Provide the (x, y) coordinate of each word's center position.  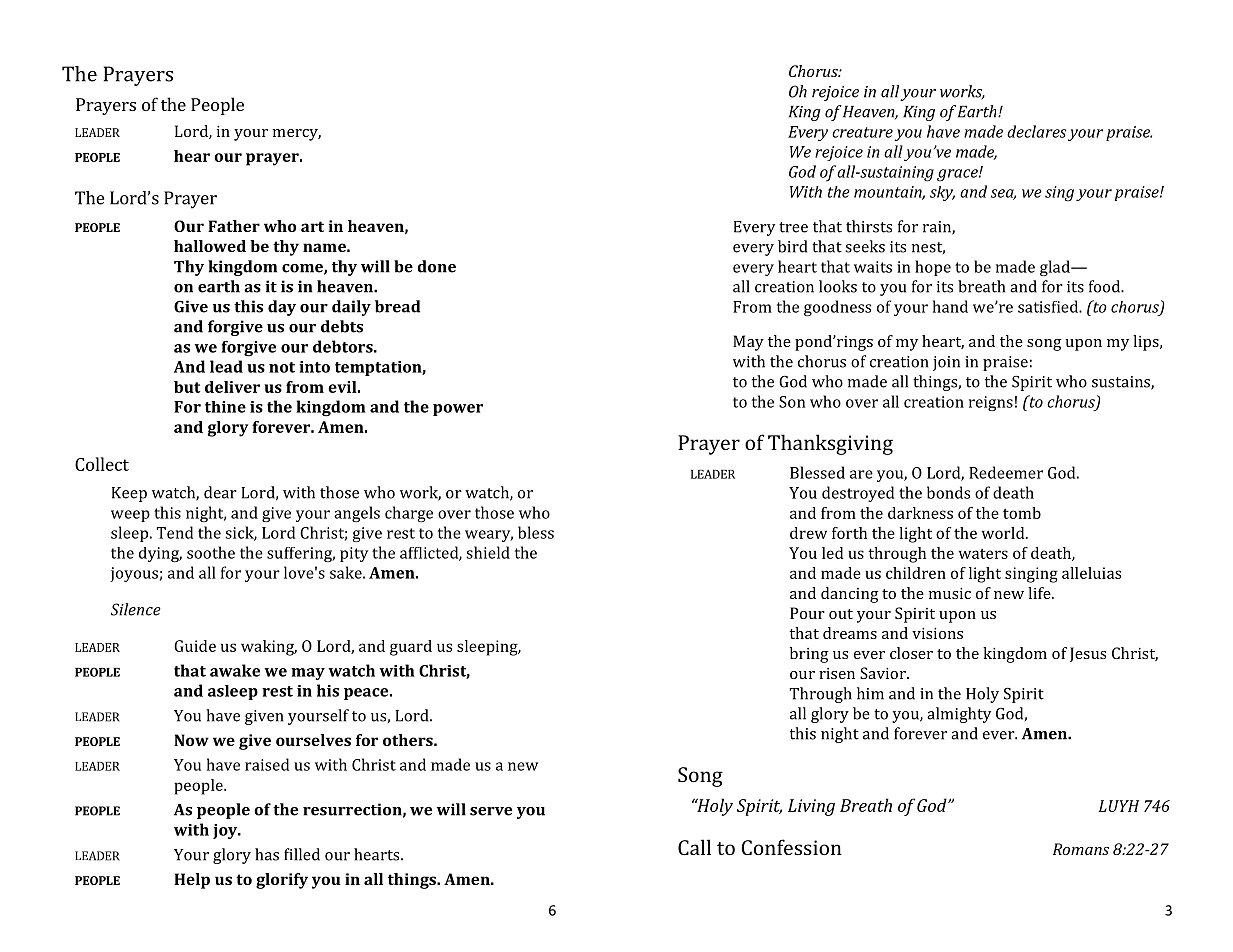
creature (862, 132)
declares (1036, 131)
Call (694, 847)
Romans (1081, 849)
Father (234, 226)
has (267, 854)
